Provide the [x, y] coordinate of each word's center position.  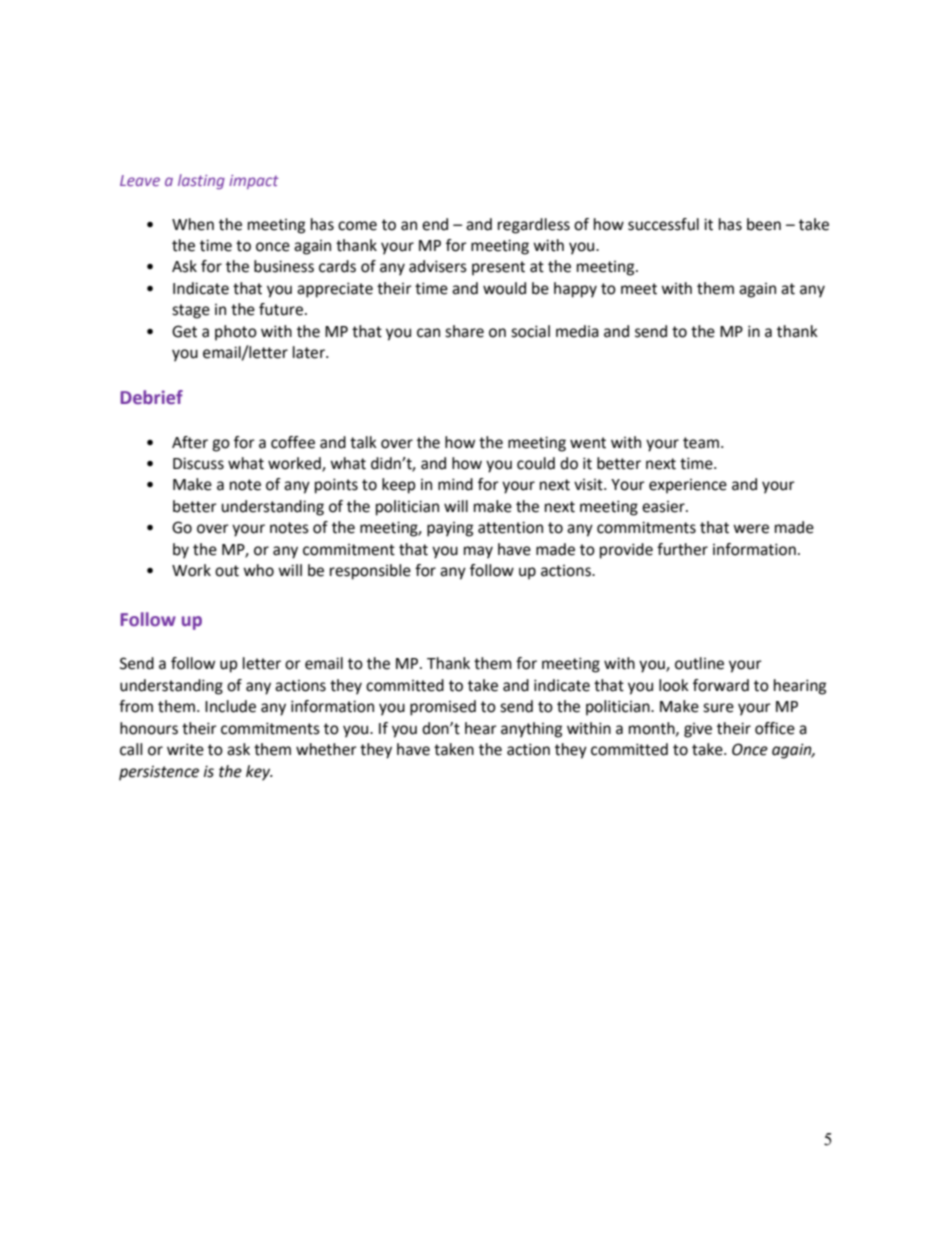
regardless [534, 226]
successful [663, 224]
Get [184, 331]
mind [455, 484]
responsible [370, 572]
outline [699, 663]
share [464, 331]
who [258, 570]
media [577, 331]
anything [531, 730]
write [185, 749]
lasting [201, 181]
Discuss [198, 463]
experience [688, 486]
